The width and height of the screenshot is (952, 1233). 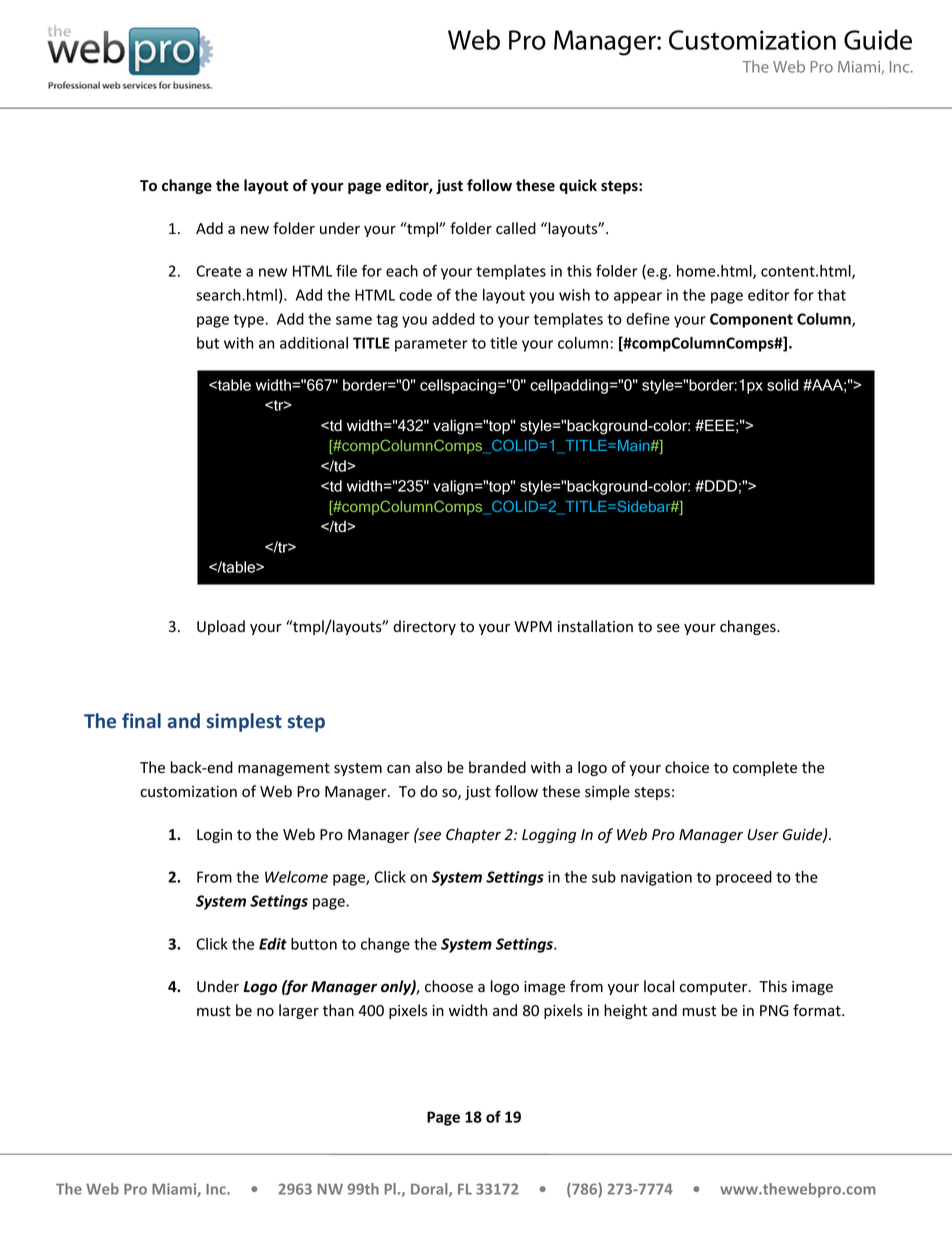 What do you see at coordinates (299, 1011) in the screenshot?
I see `larger` at bounding box center [299, 1011].
